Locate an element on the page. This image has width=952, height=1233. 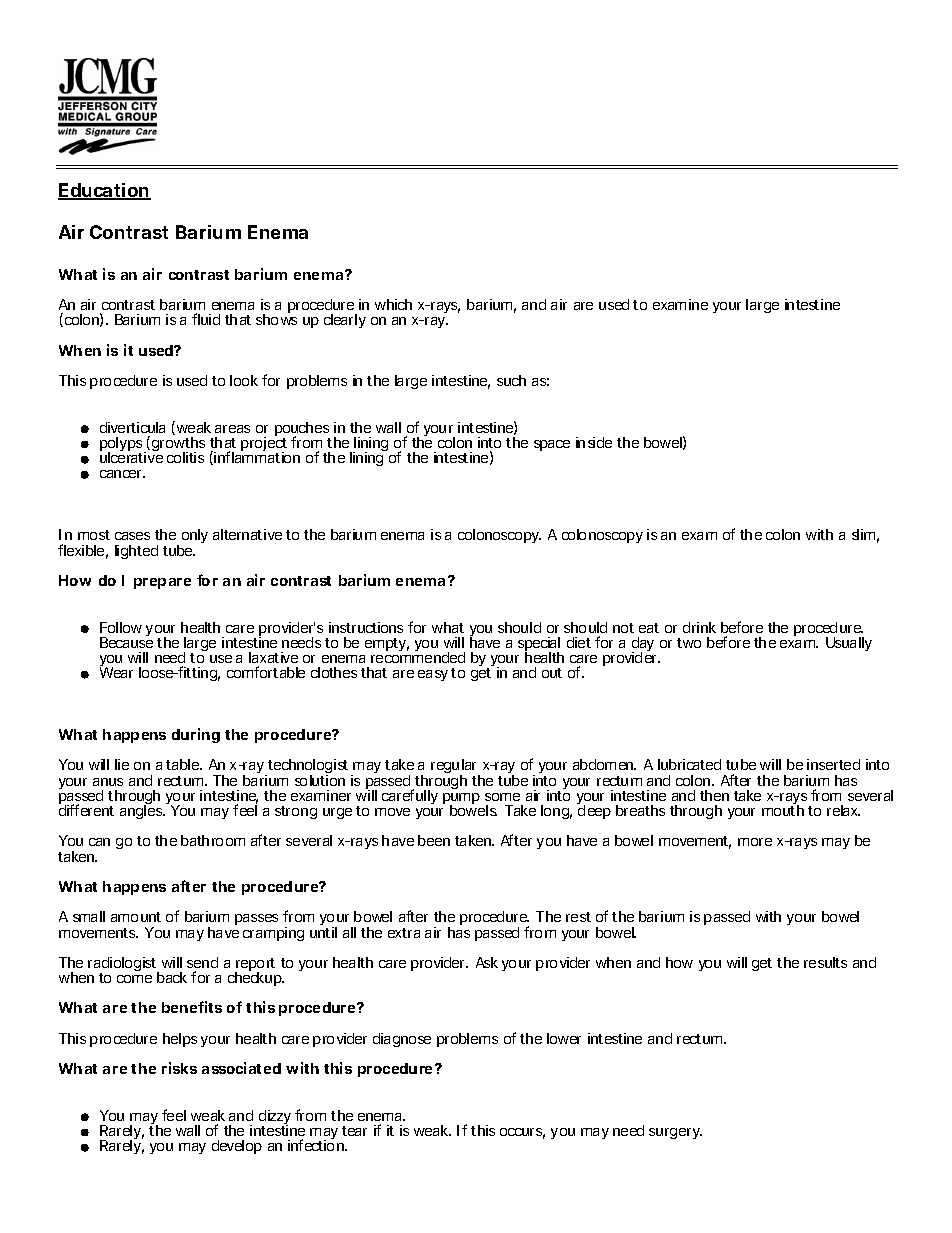
instructions is located at coordinates (366, 627).
